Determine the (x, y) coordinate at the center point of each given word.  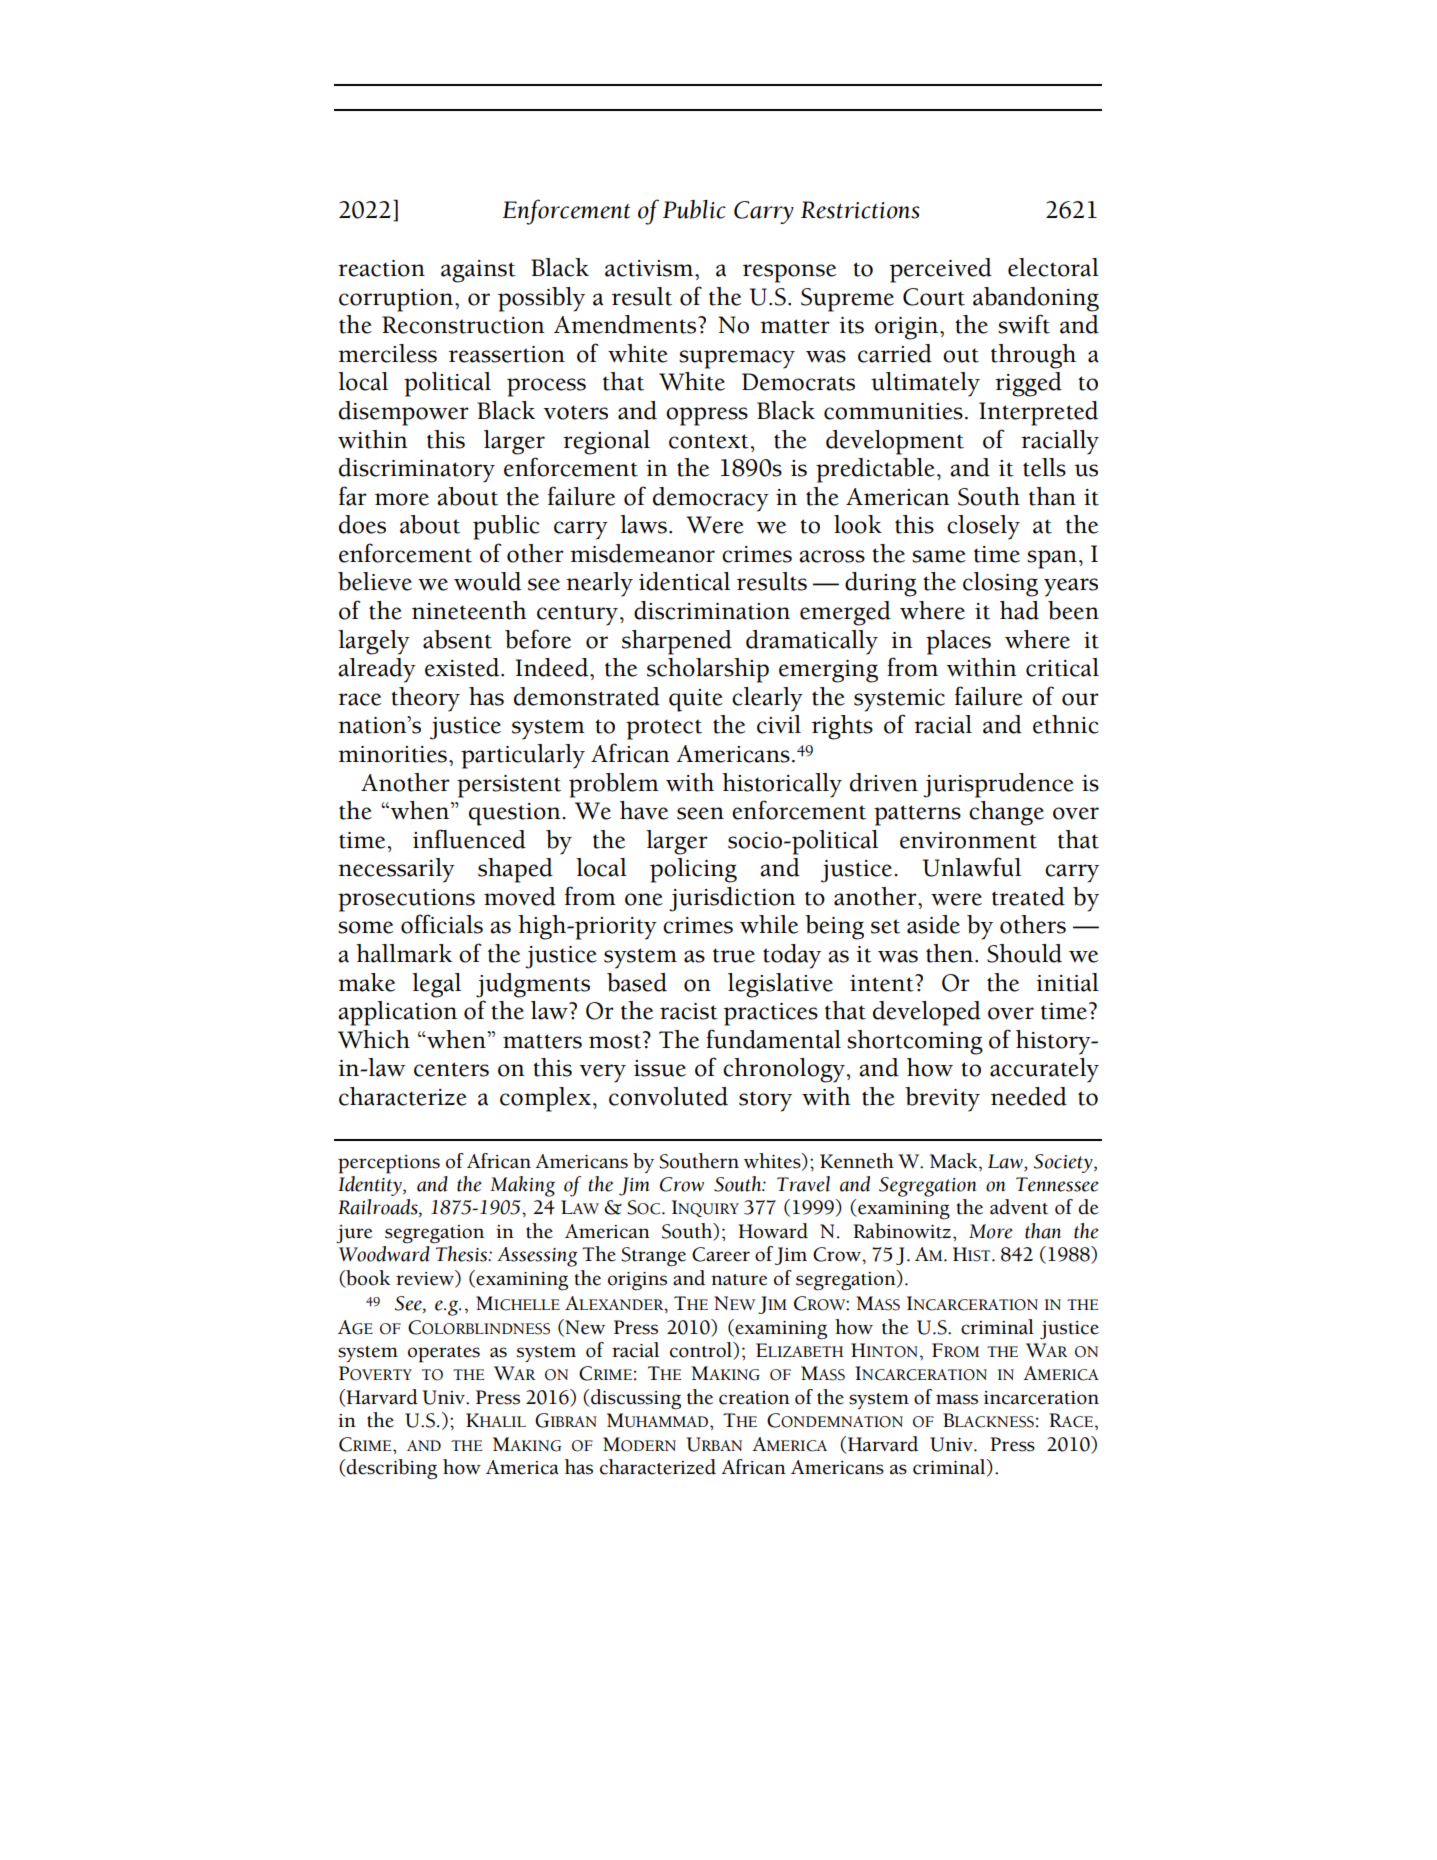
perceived (940, 270)
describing (391, 1469)
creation (754, 1398)
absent (457, 639)
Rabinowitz (902, 1231)
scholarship (708, 670)
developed (927, 1013)
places (958, 642)
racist (689, 1011)
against (478, 271)
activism (650, 268)
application (397, 1013)
